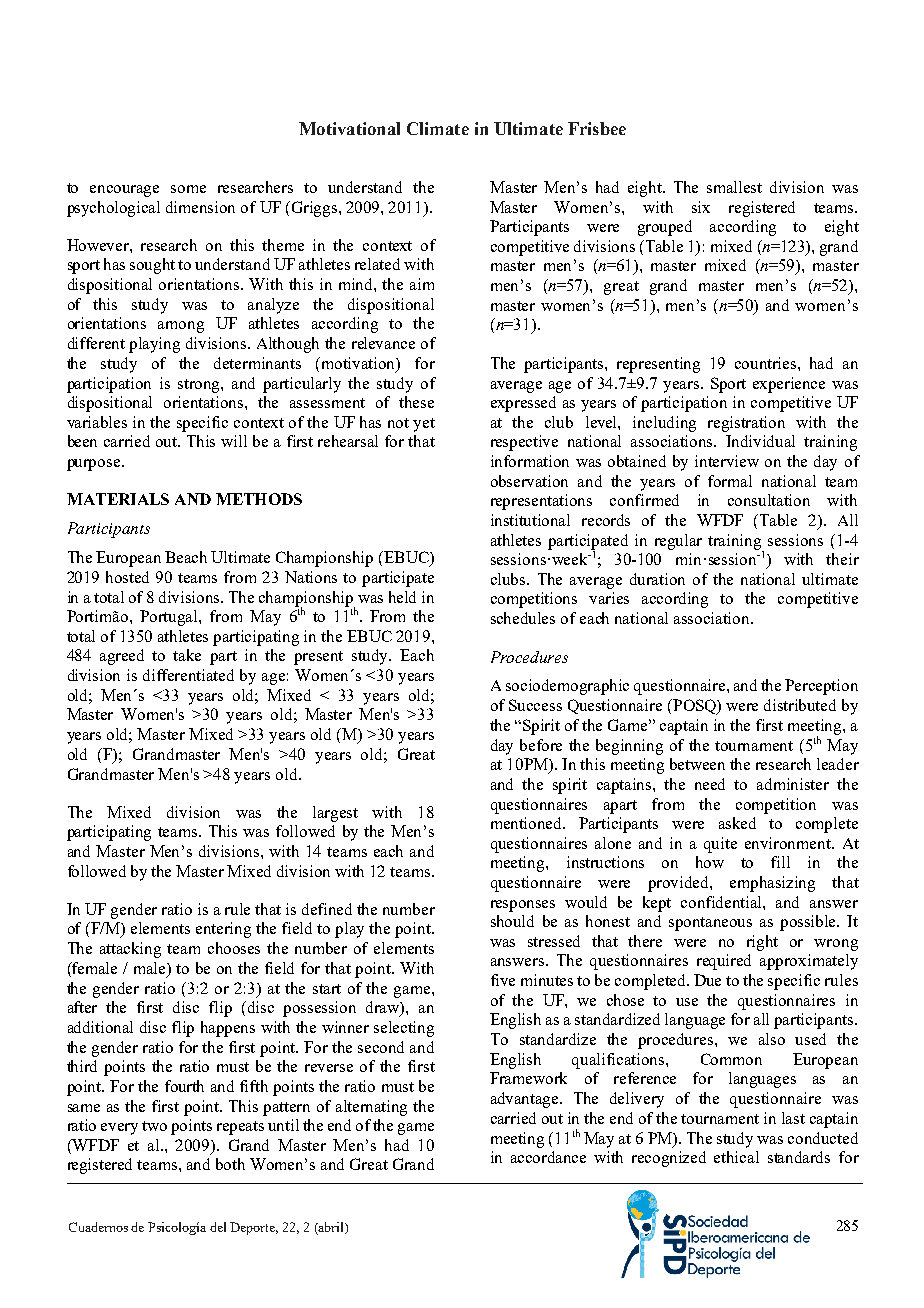 This page has width=924, height=1308. What do you see at coordinates (734, 187) in the page?
I see `smallest` at bounding box center [734, 187].
